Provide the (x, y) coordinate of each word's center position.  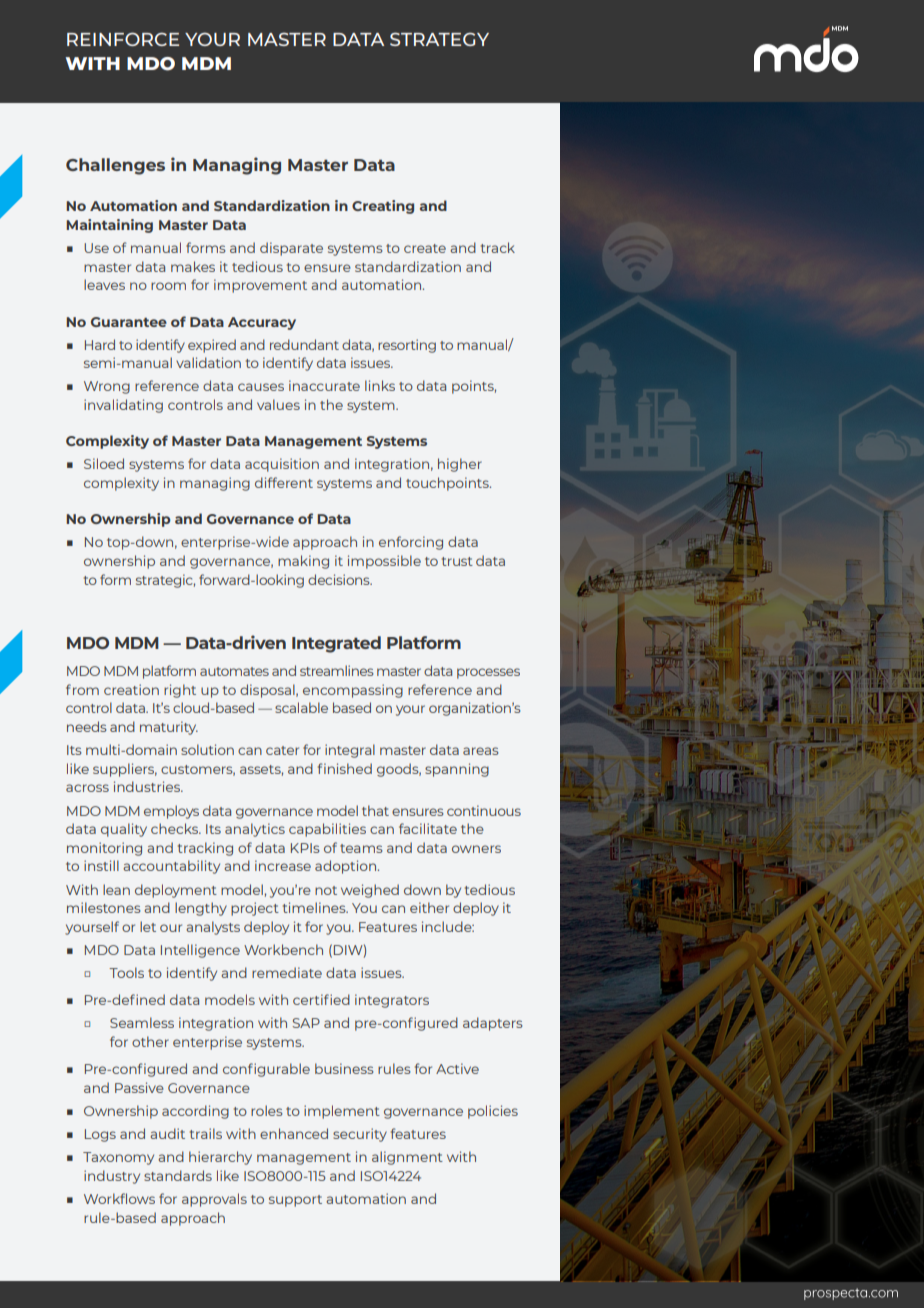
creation (131, 689)
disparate (291, 249)
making (303, 562)
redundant (304, 344)
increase (283, 865)
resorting (407, 346)
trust (457, 561)
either (429, 907)
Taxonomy (118, 1158)
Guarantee (129, 322)
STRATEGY (439, 39)
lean (116, 889)
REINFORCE (123, 39)
